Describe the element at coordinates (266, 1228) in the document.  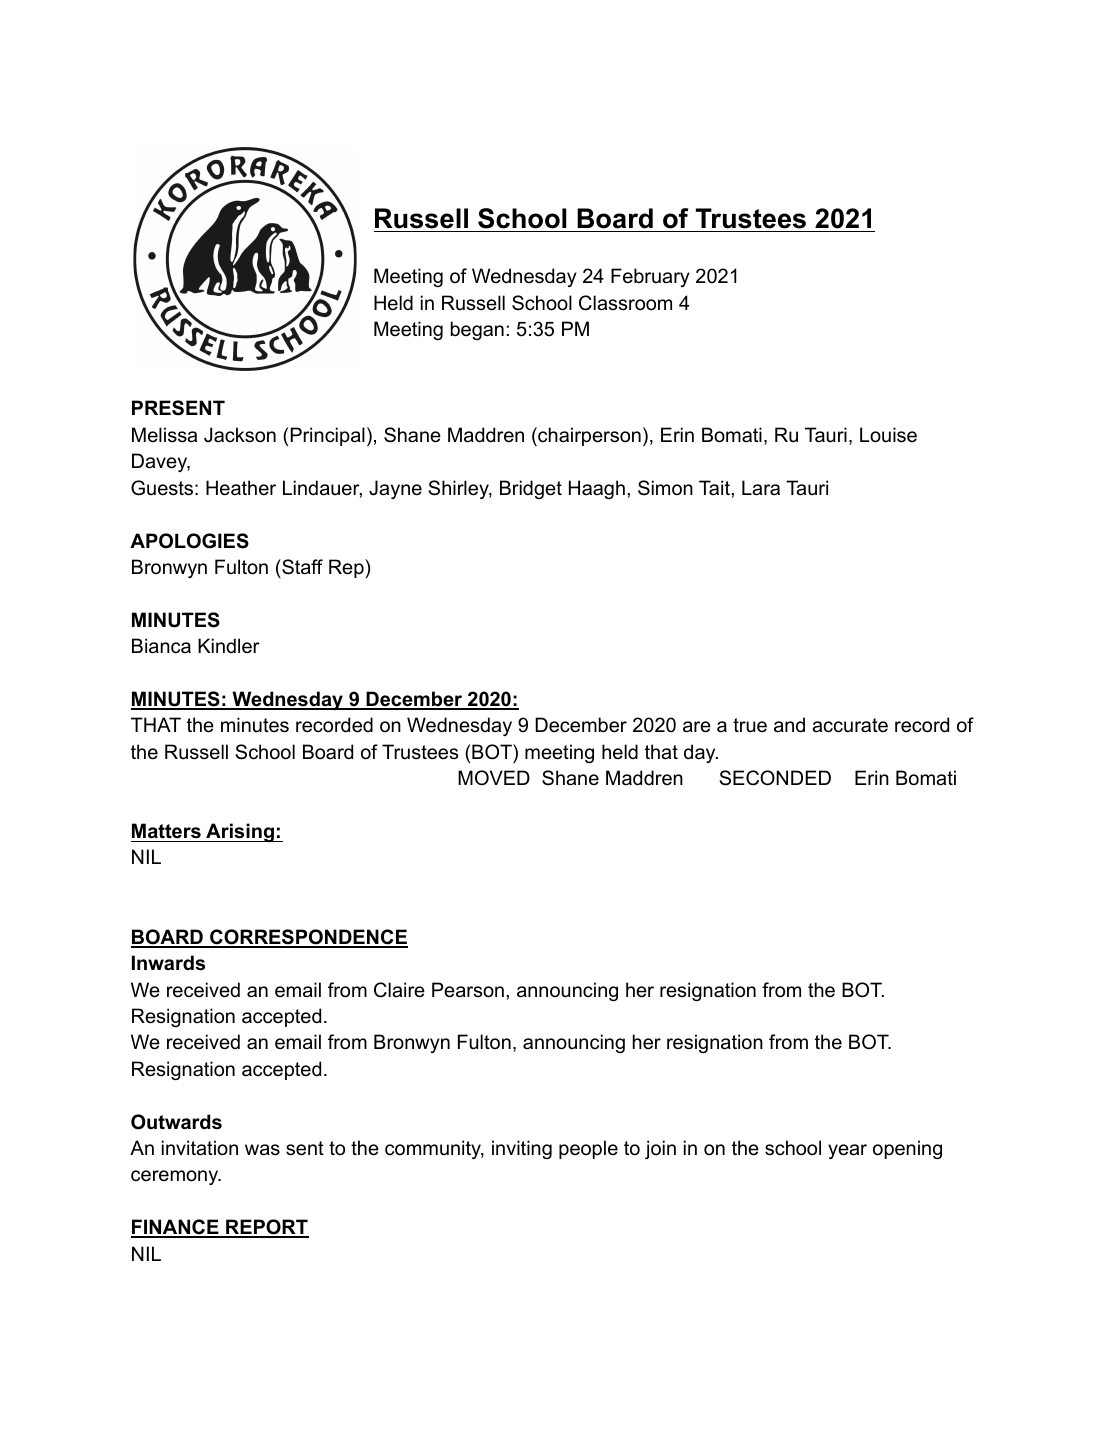
I see `REPORT` at that location.
